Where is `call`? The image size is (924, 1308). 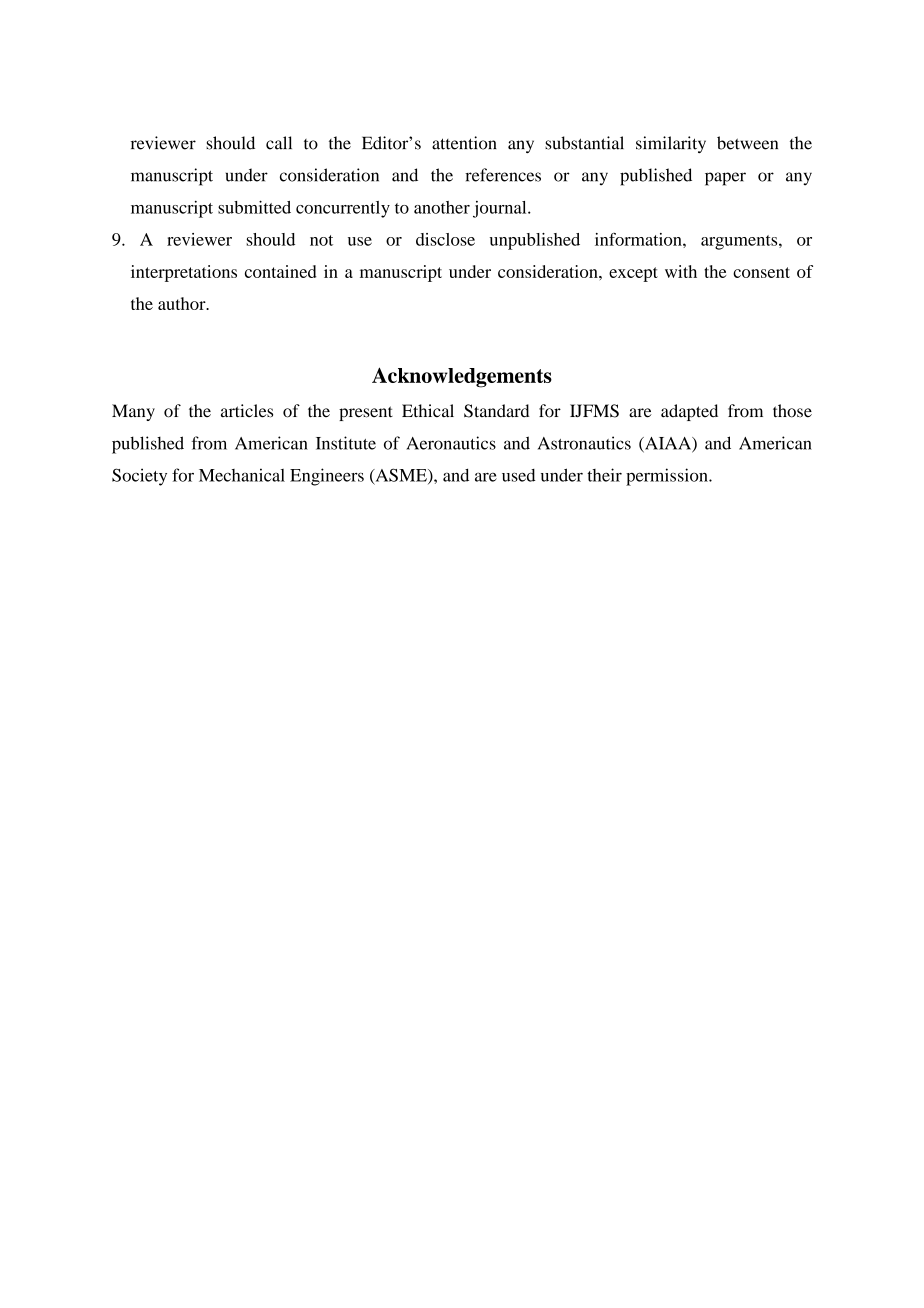 call is located at coordinates (279, 143).
